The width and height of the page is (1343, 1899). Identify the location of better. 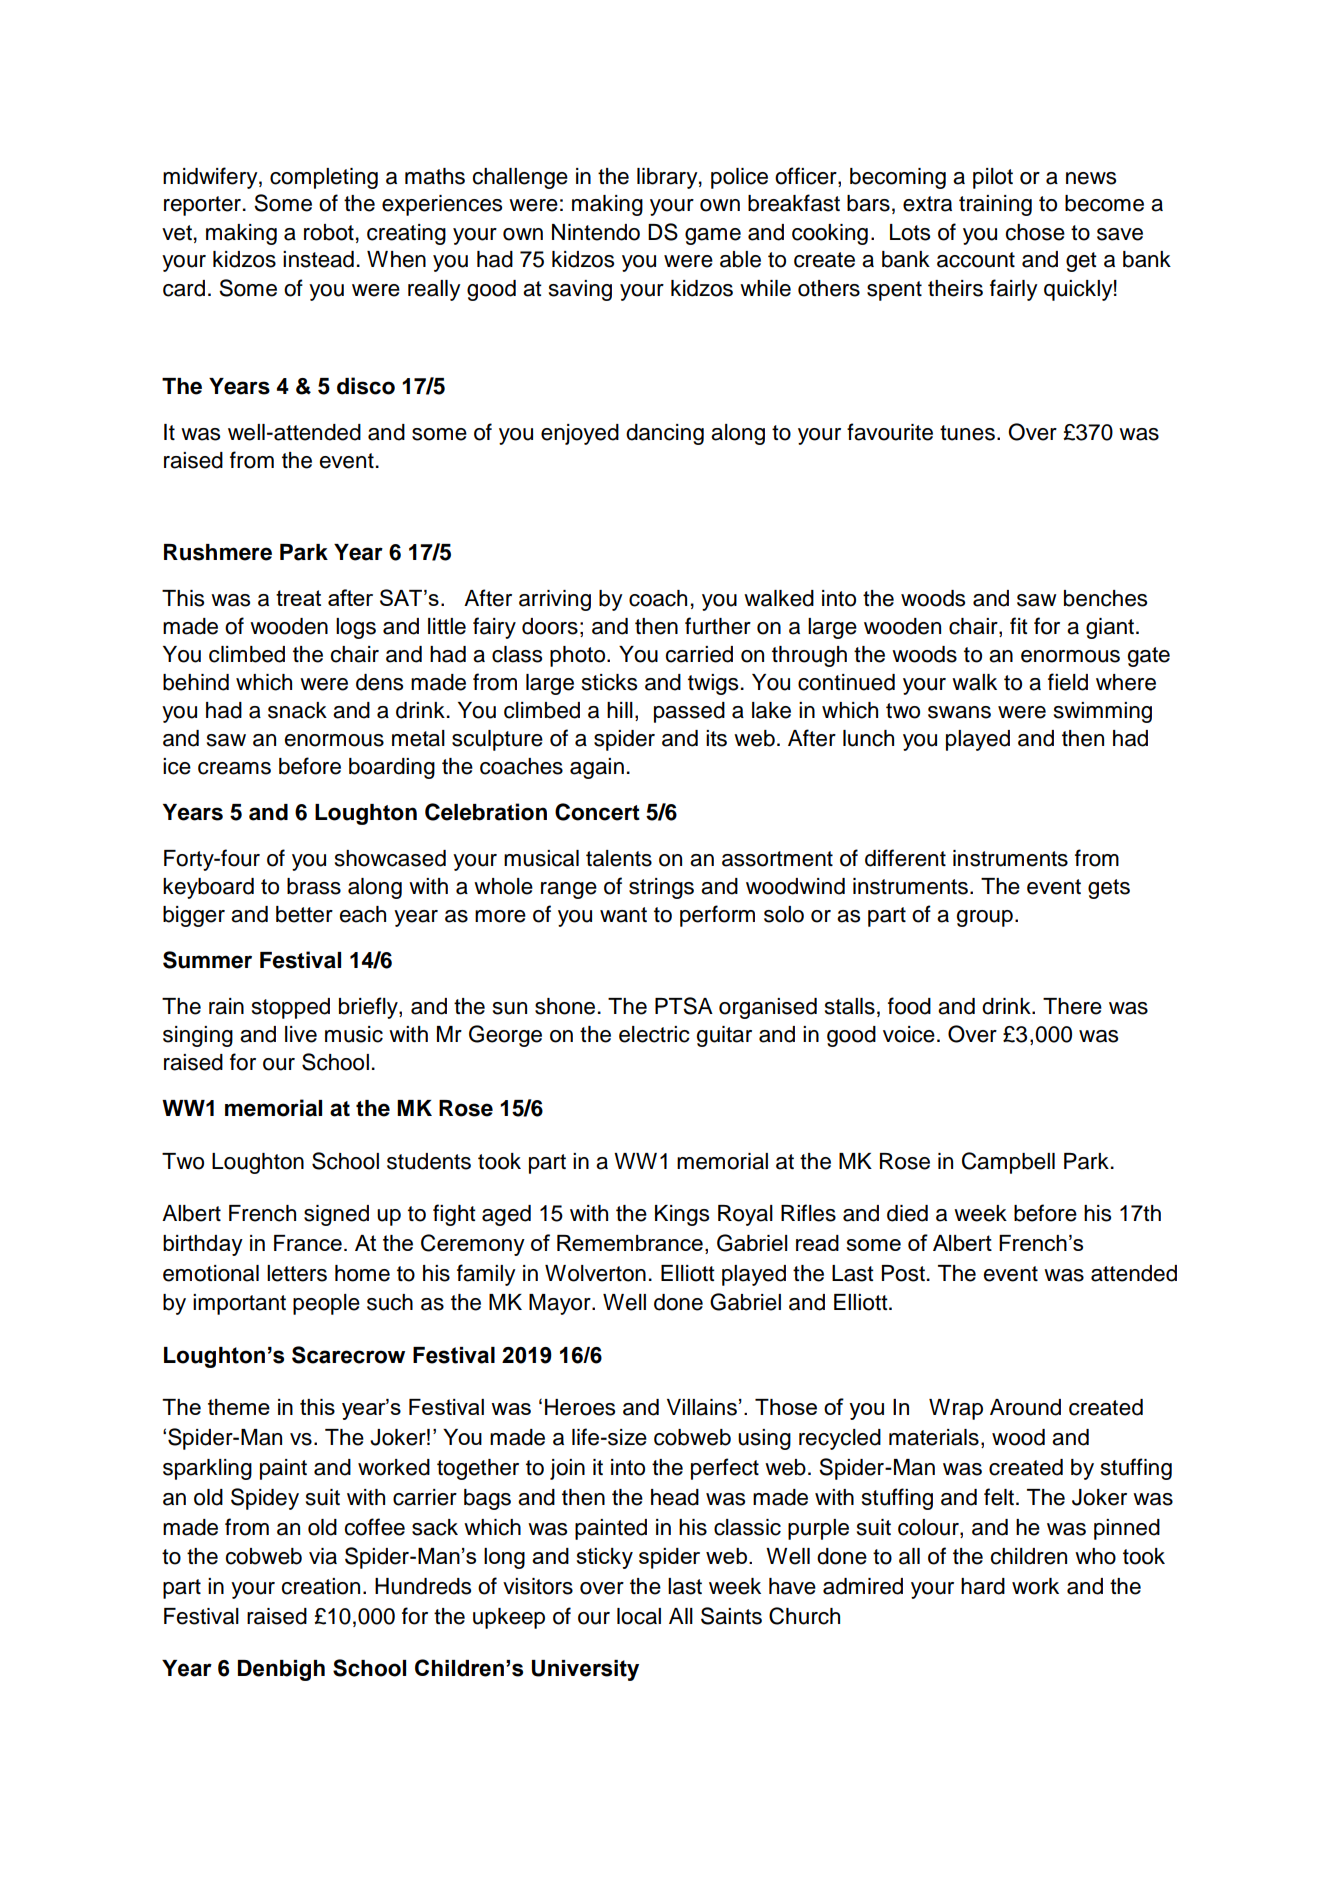
(304, 914).
